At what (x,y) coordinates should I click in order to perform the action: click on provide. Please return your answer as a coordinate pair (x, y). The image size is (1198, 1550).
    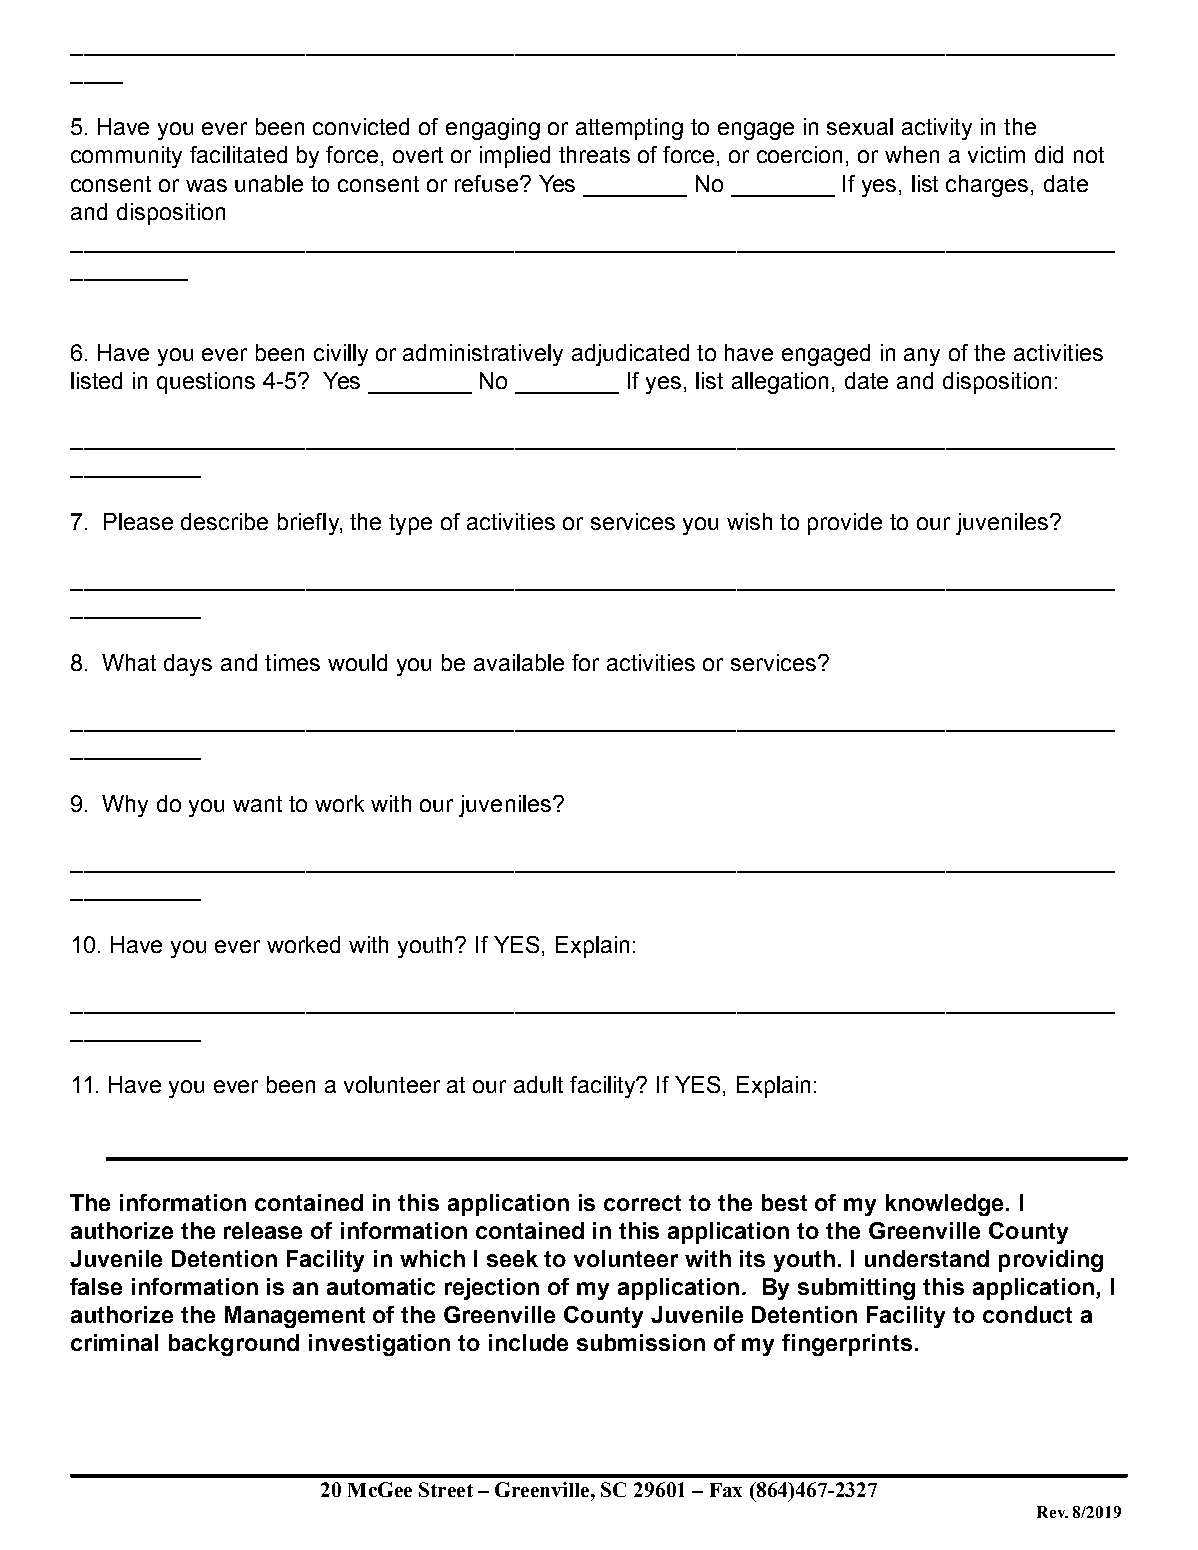
    Looking at the image, I should click on (845, 524).
